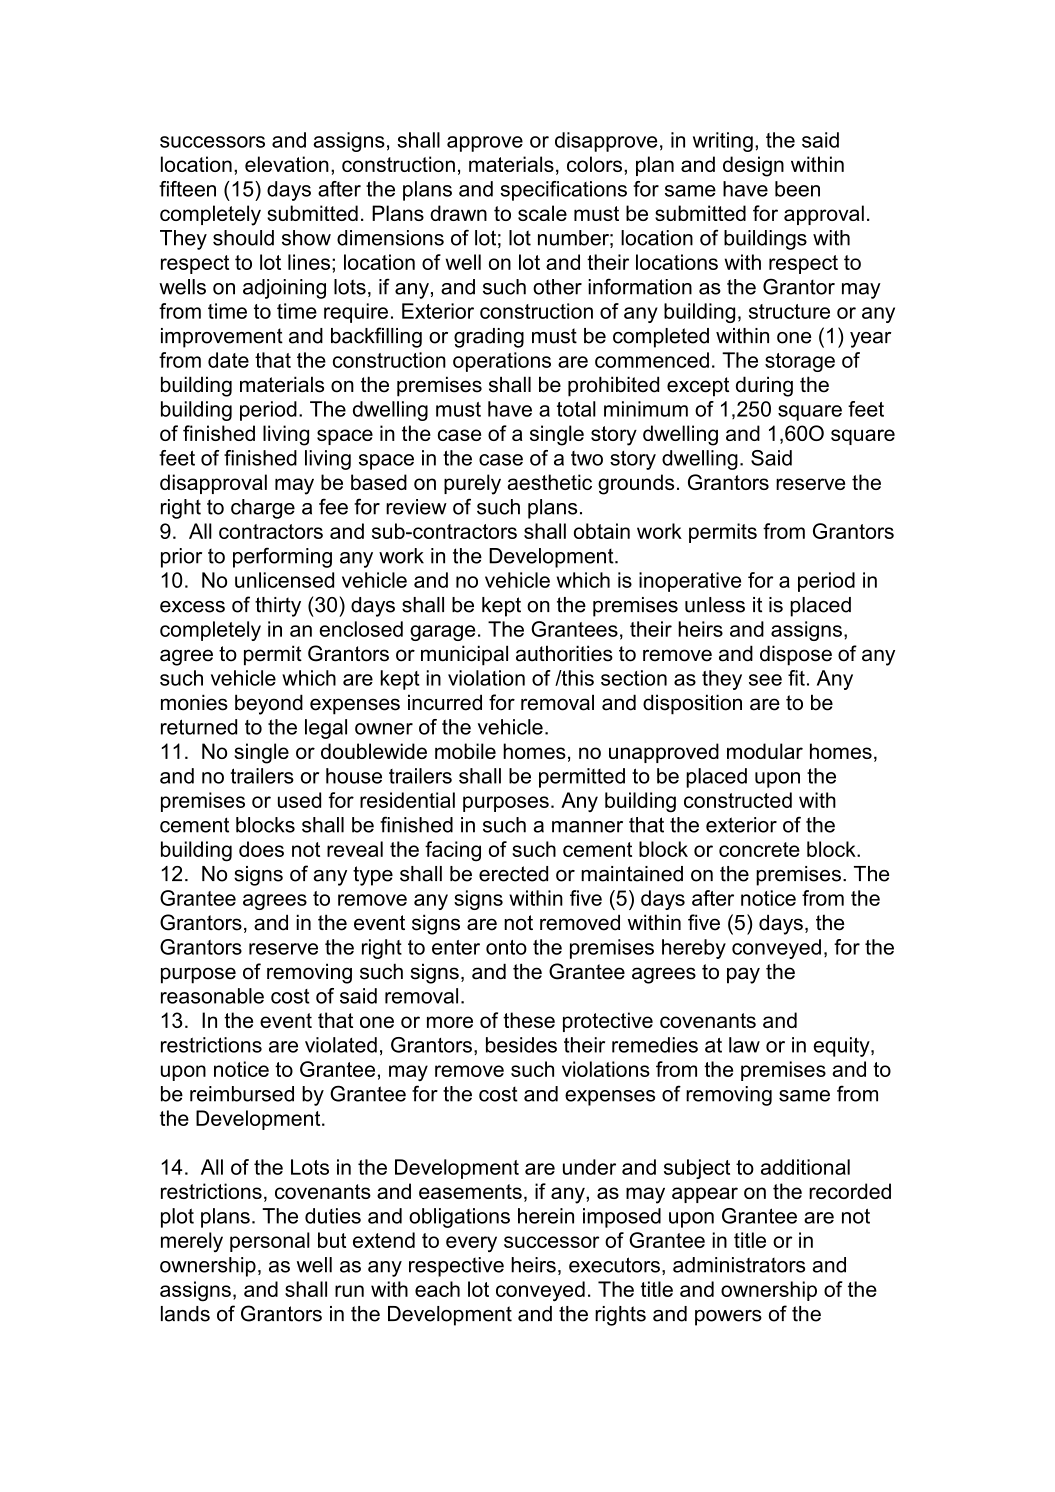  What do you see at coordinates (550, 482) in the screenshot?
I see `aesthetic` at bounding box center [550, 482].
